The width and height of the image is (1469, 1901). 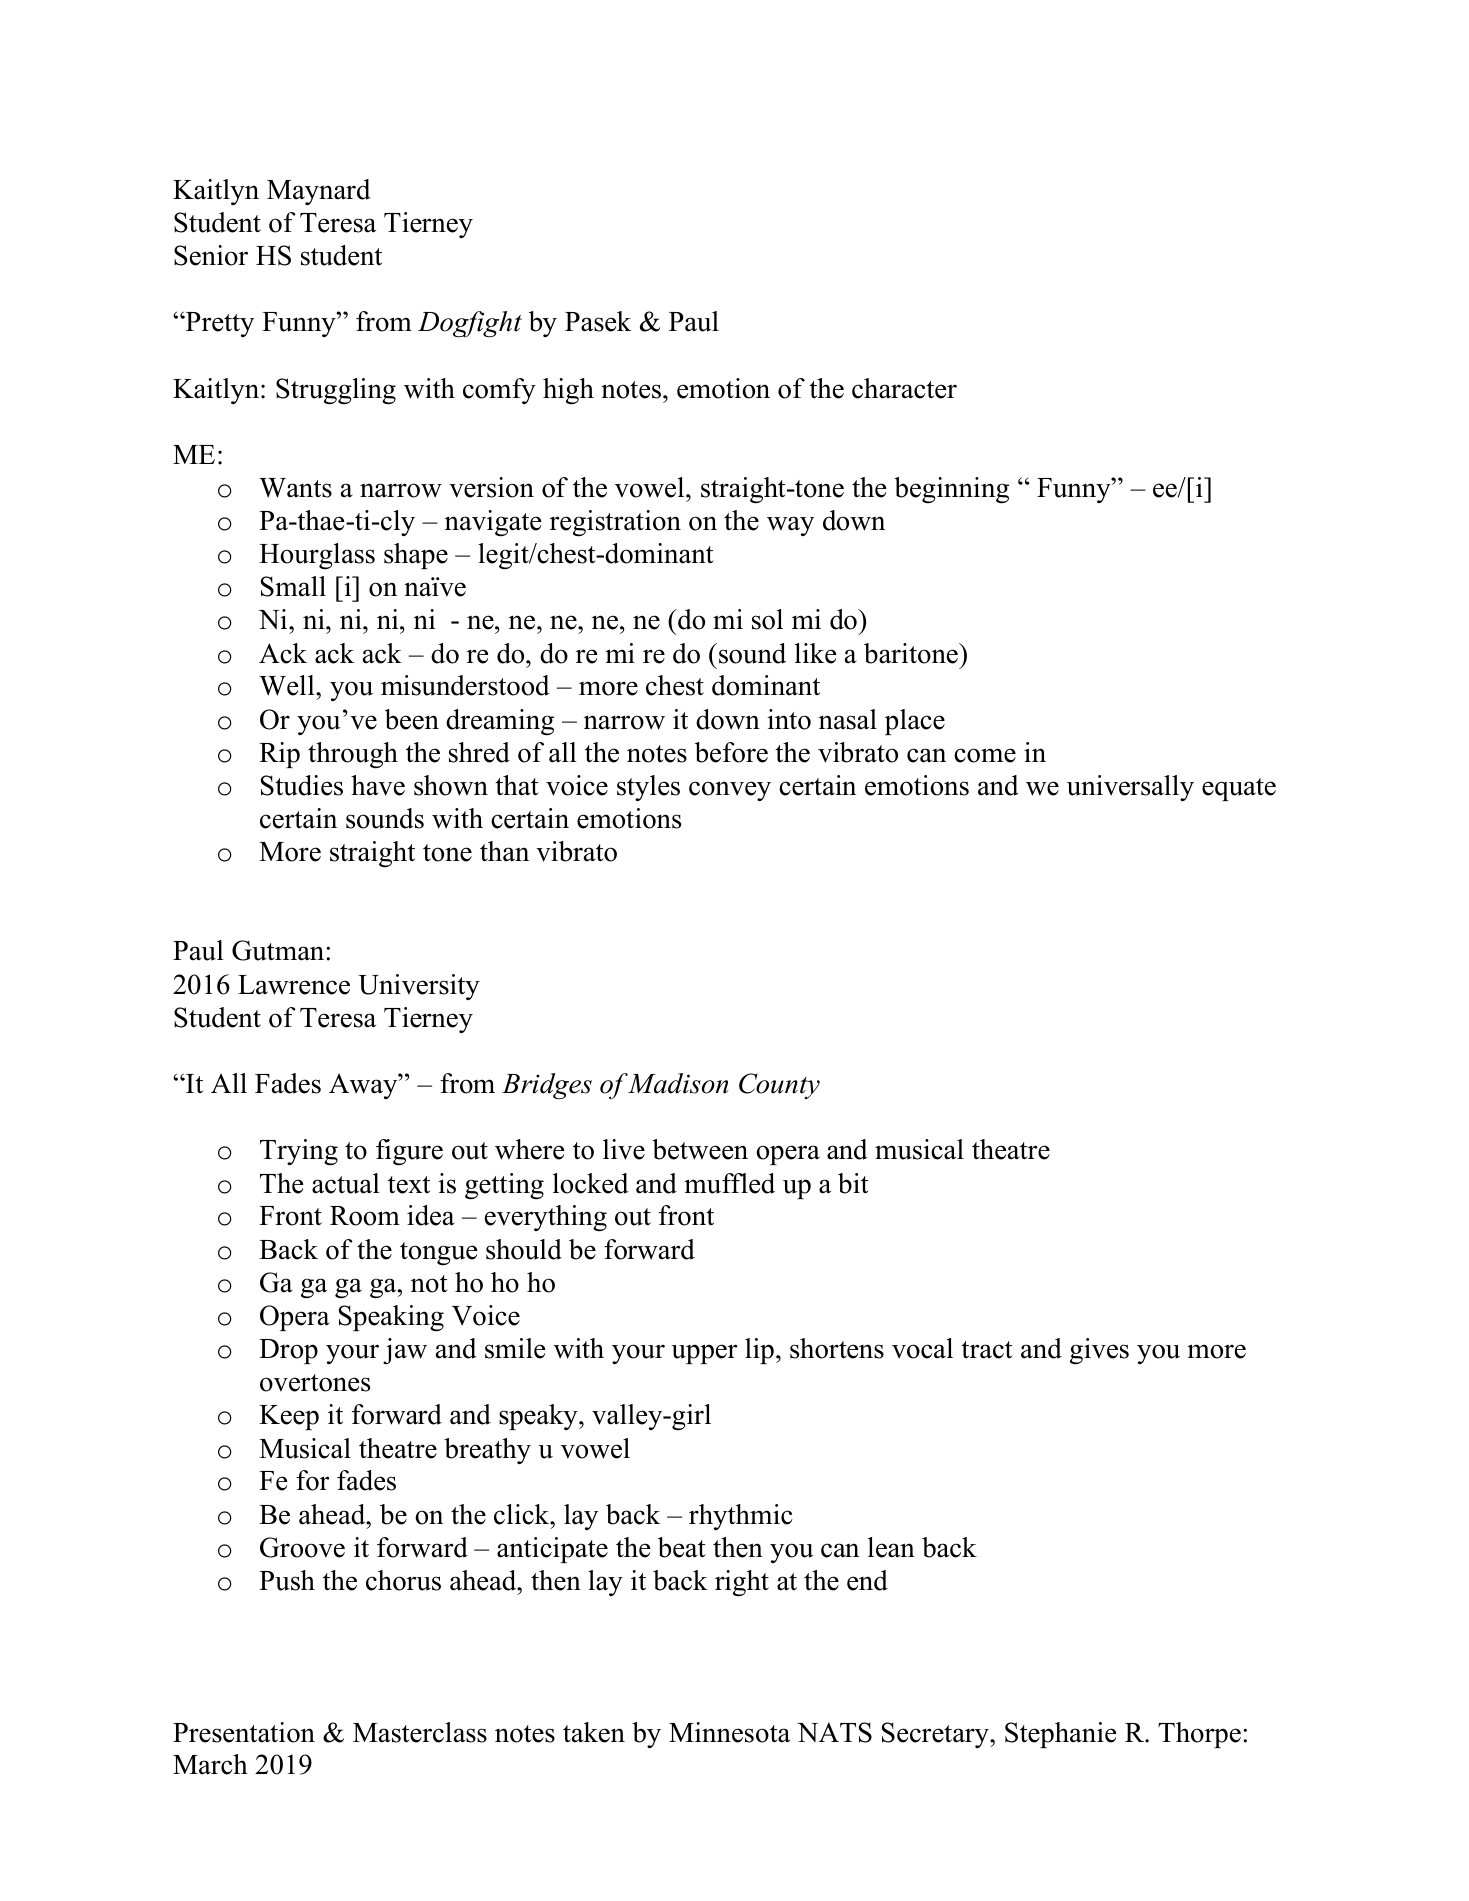 What do you see at coordinates (353, 755) in the image?
I see `through` at bounding box center [353, 755].
